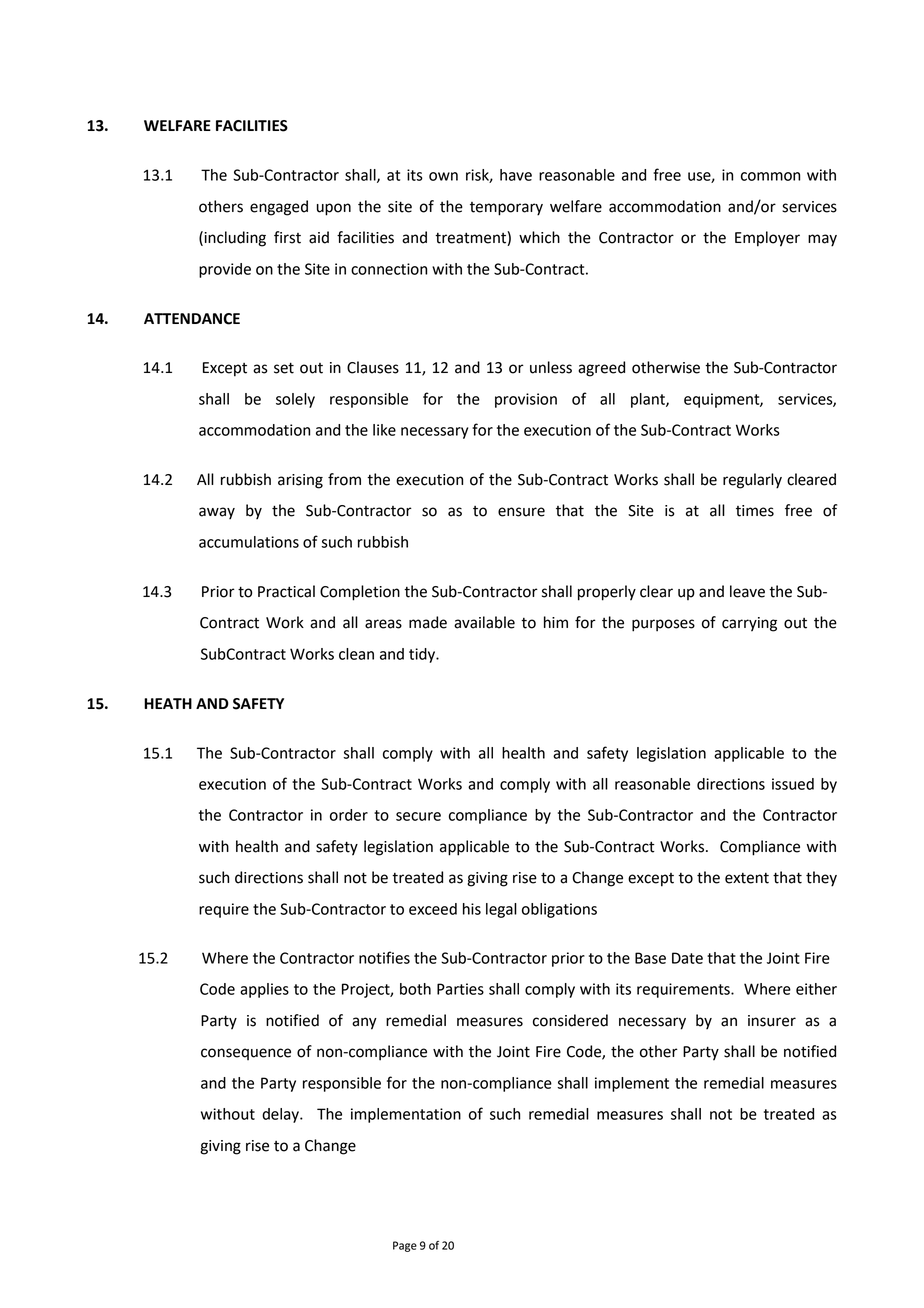 Image resolution: width=924 pixels, height=1308 pixels. I want to click on applies, so click(264, 990).
